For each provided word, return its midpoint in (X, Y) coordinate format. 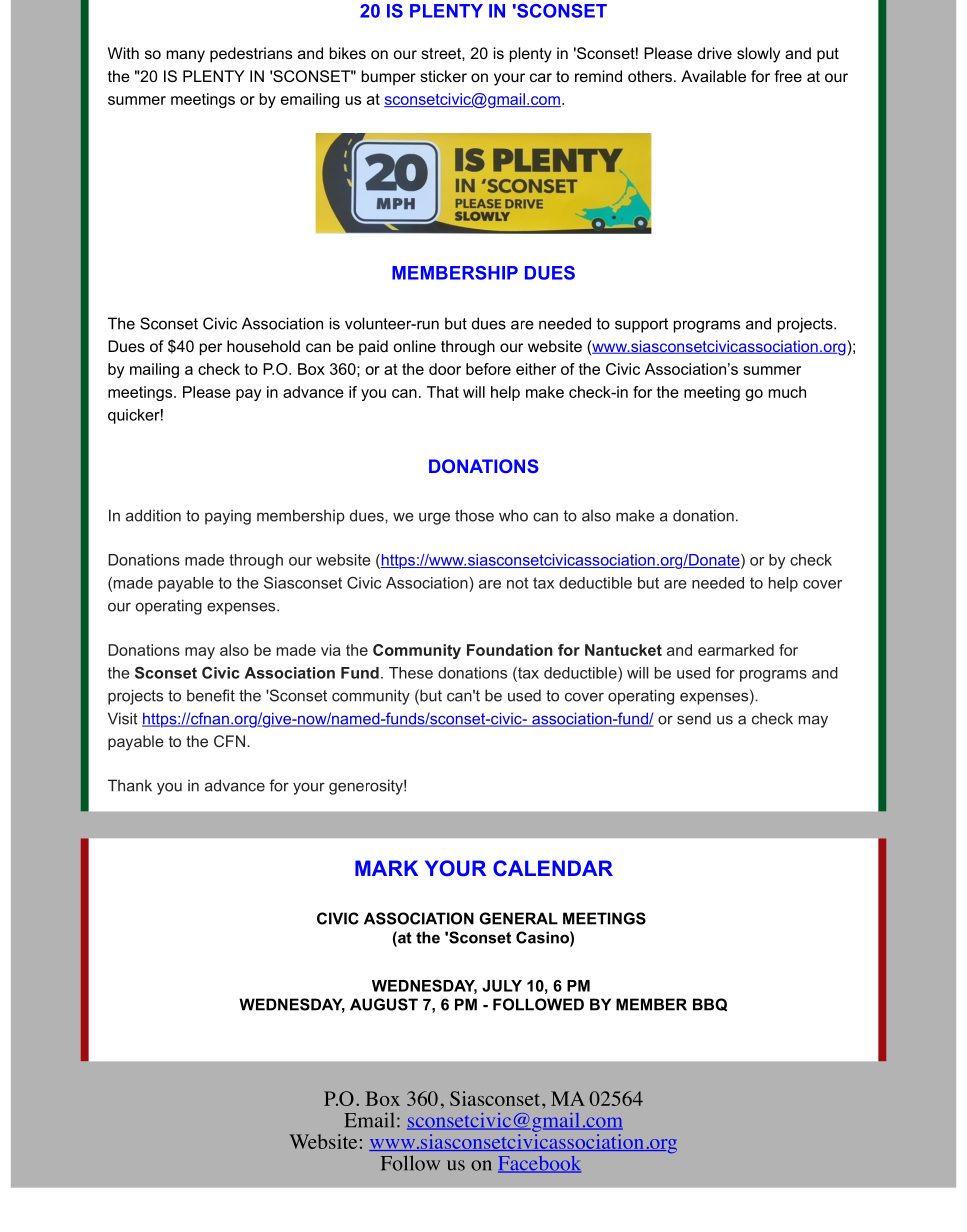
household (263, 346)
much (787, 392)
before (488, 369)
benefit (211, 695)
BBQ (710, 1004)
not (517, 583)
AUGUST (384, 1004)
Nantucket (623, 650)
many (186, 56)
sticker (443, 76)
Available (713, 76)
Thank (130, 785)
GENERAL (518, 918)
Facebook (539, 1164)
